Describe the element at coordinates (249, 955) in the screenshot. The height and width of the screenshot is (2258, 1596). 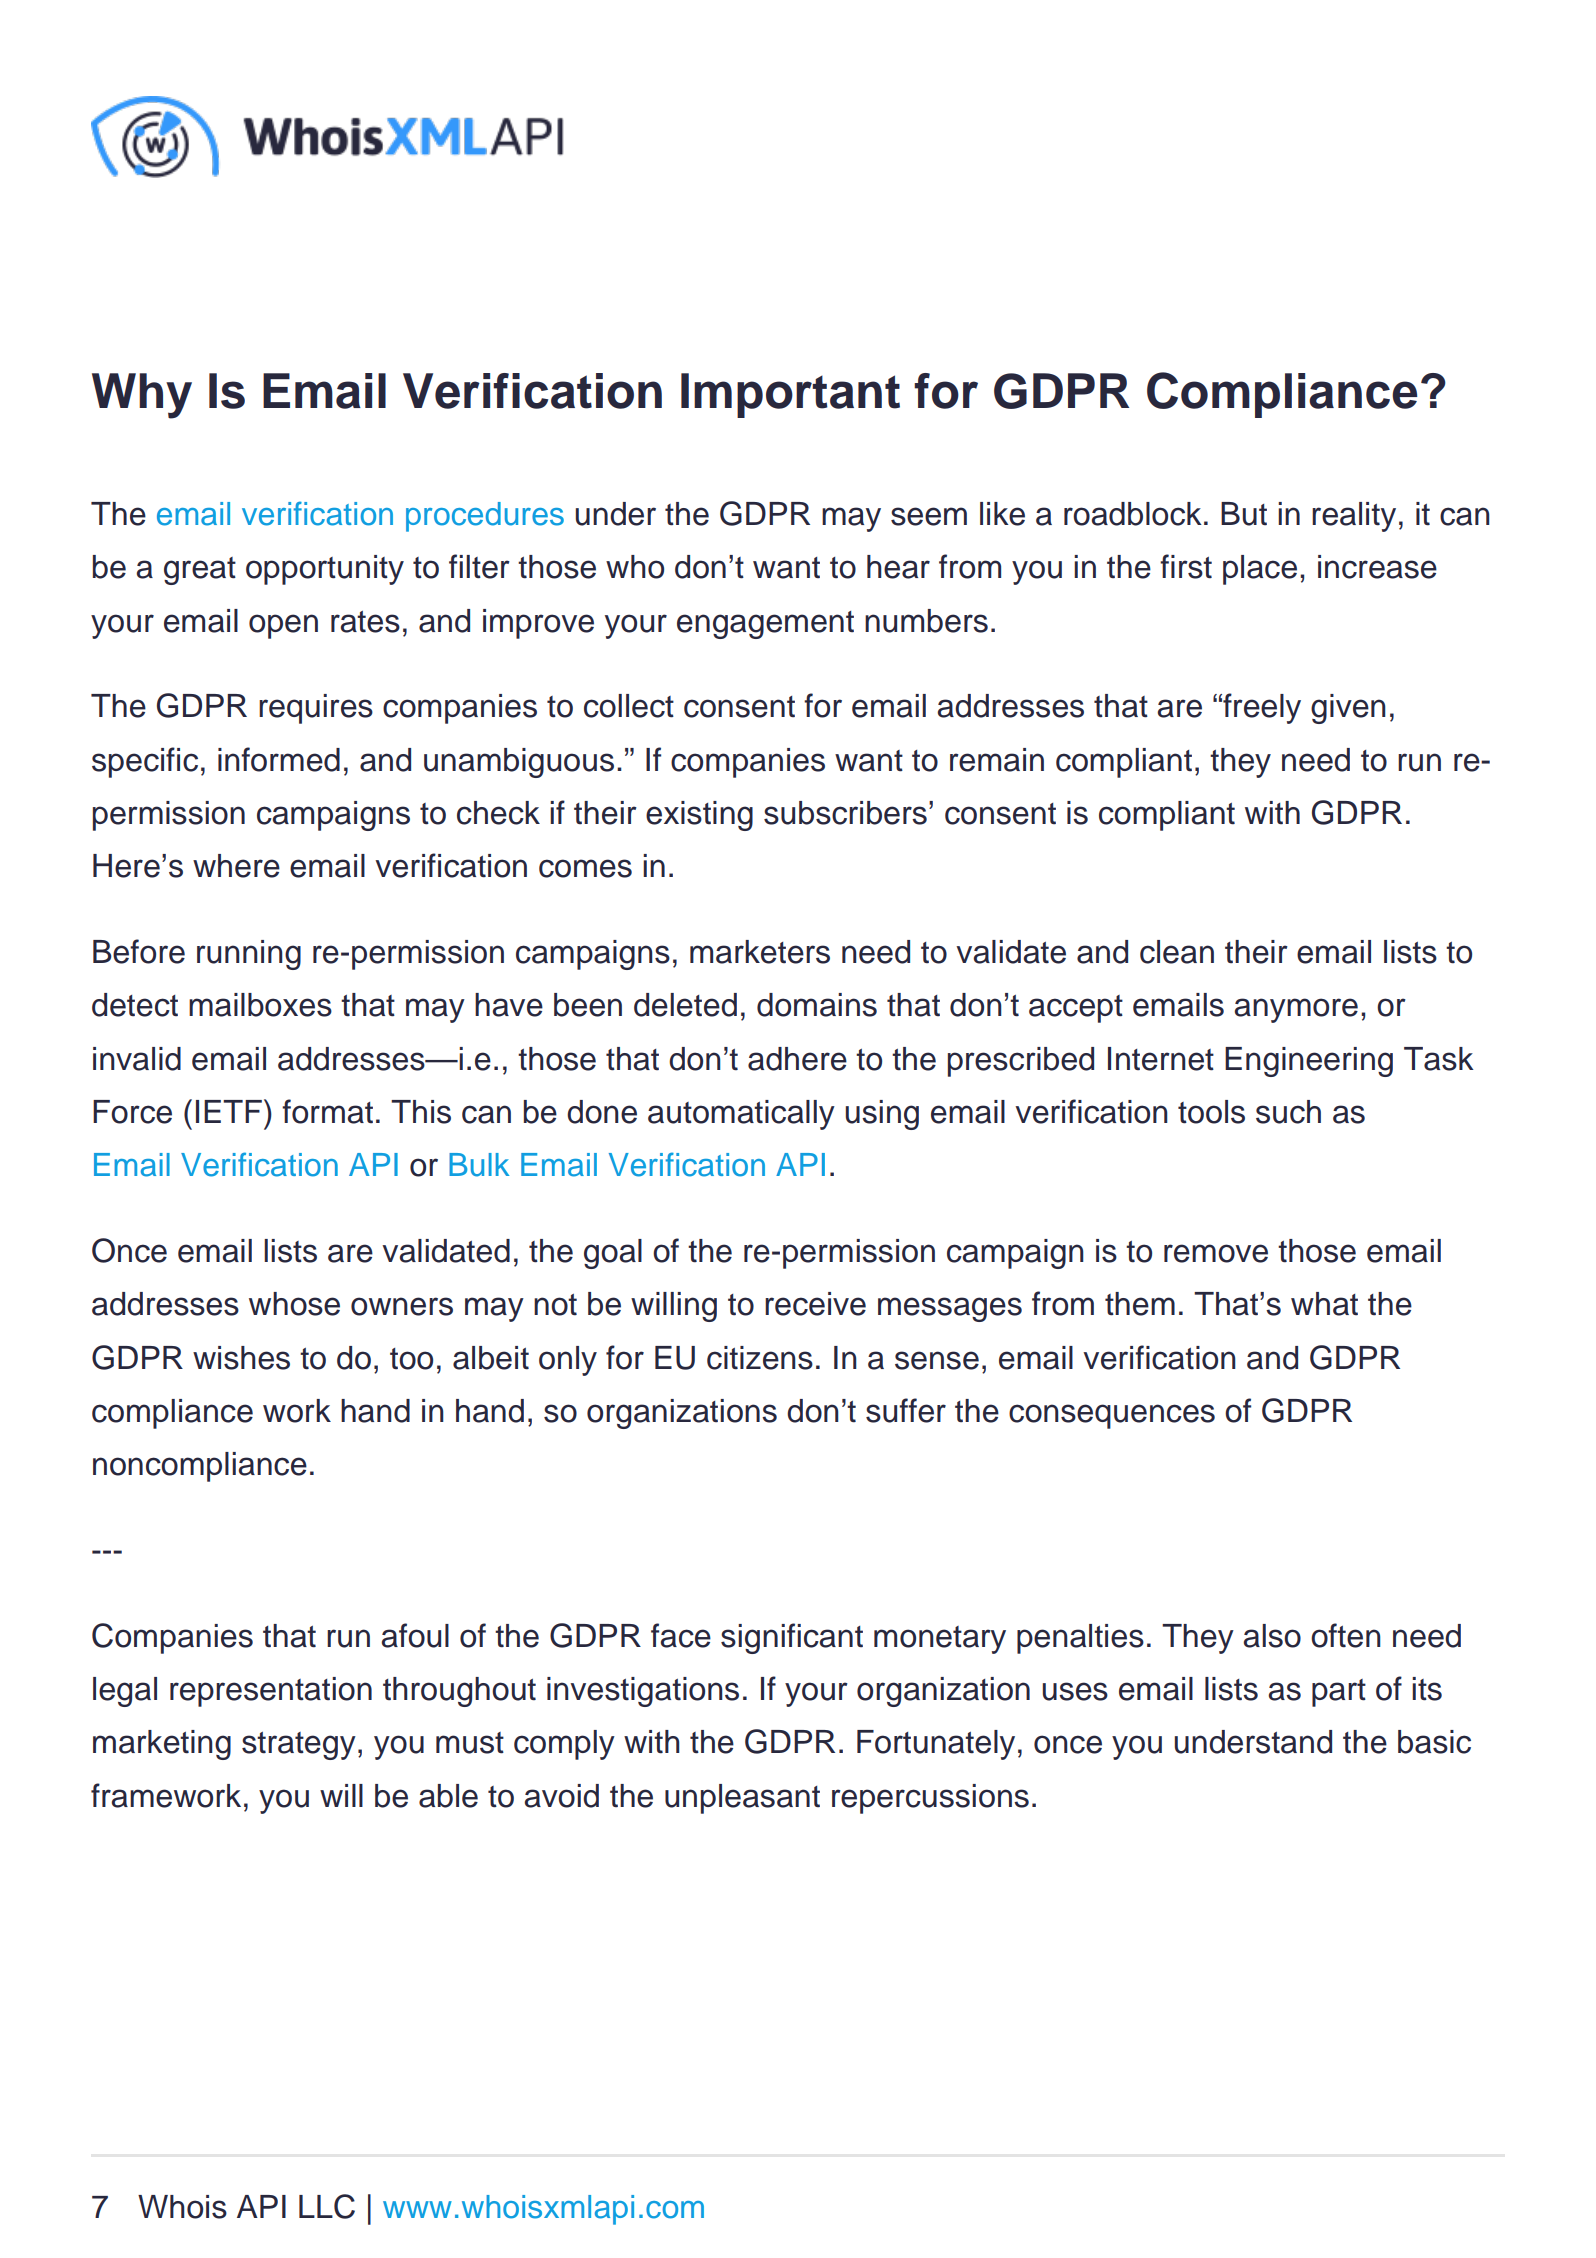
I see `running` at that location.
